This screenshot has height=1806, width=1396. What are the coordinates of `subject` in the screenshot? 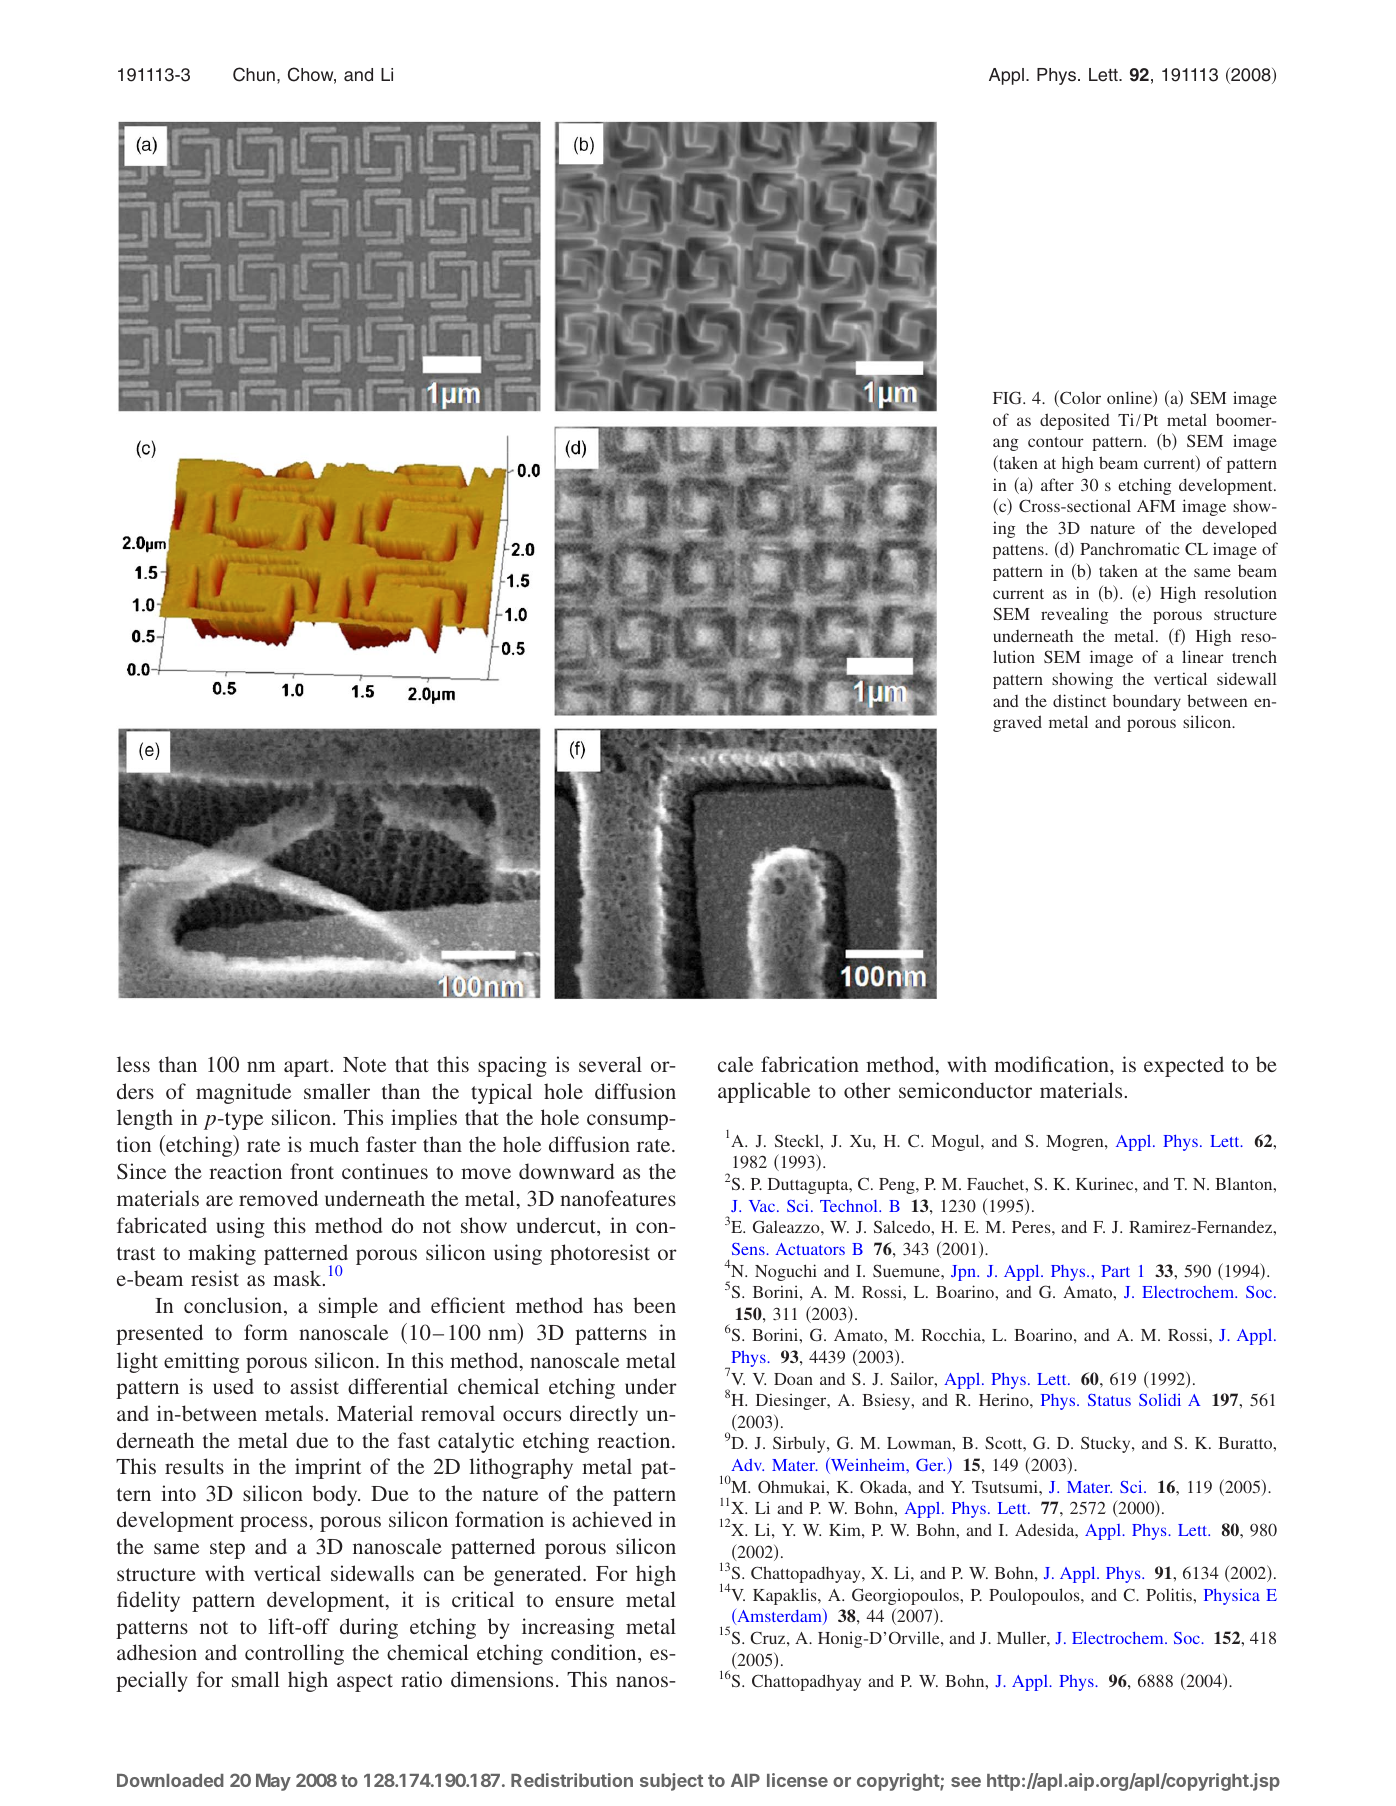 It's located at (671, 1782).
